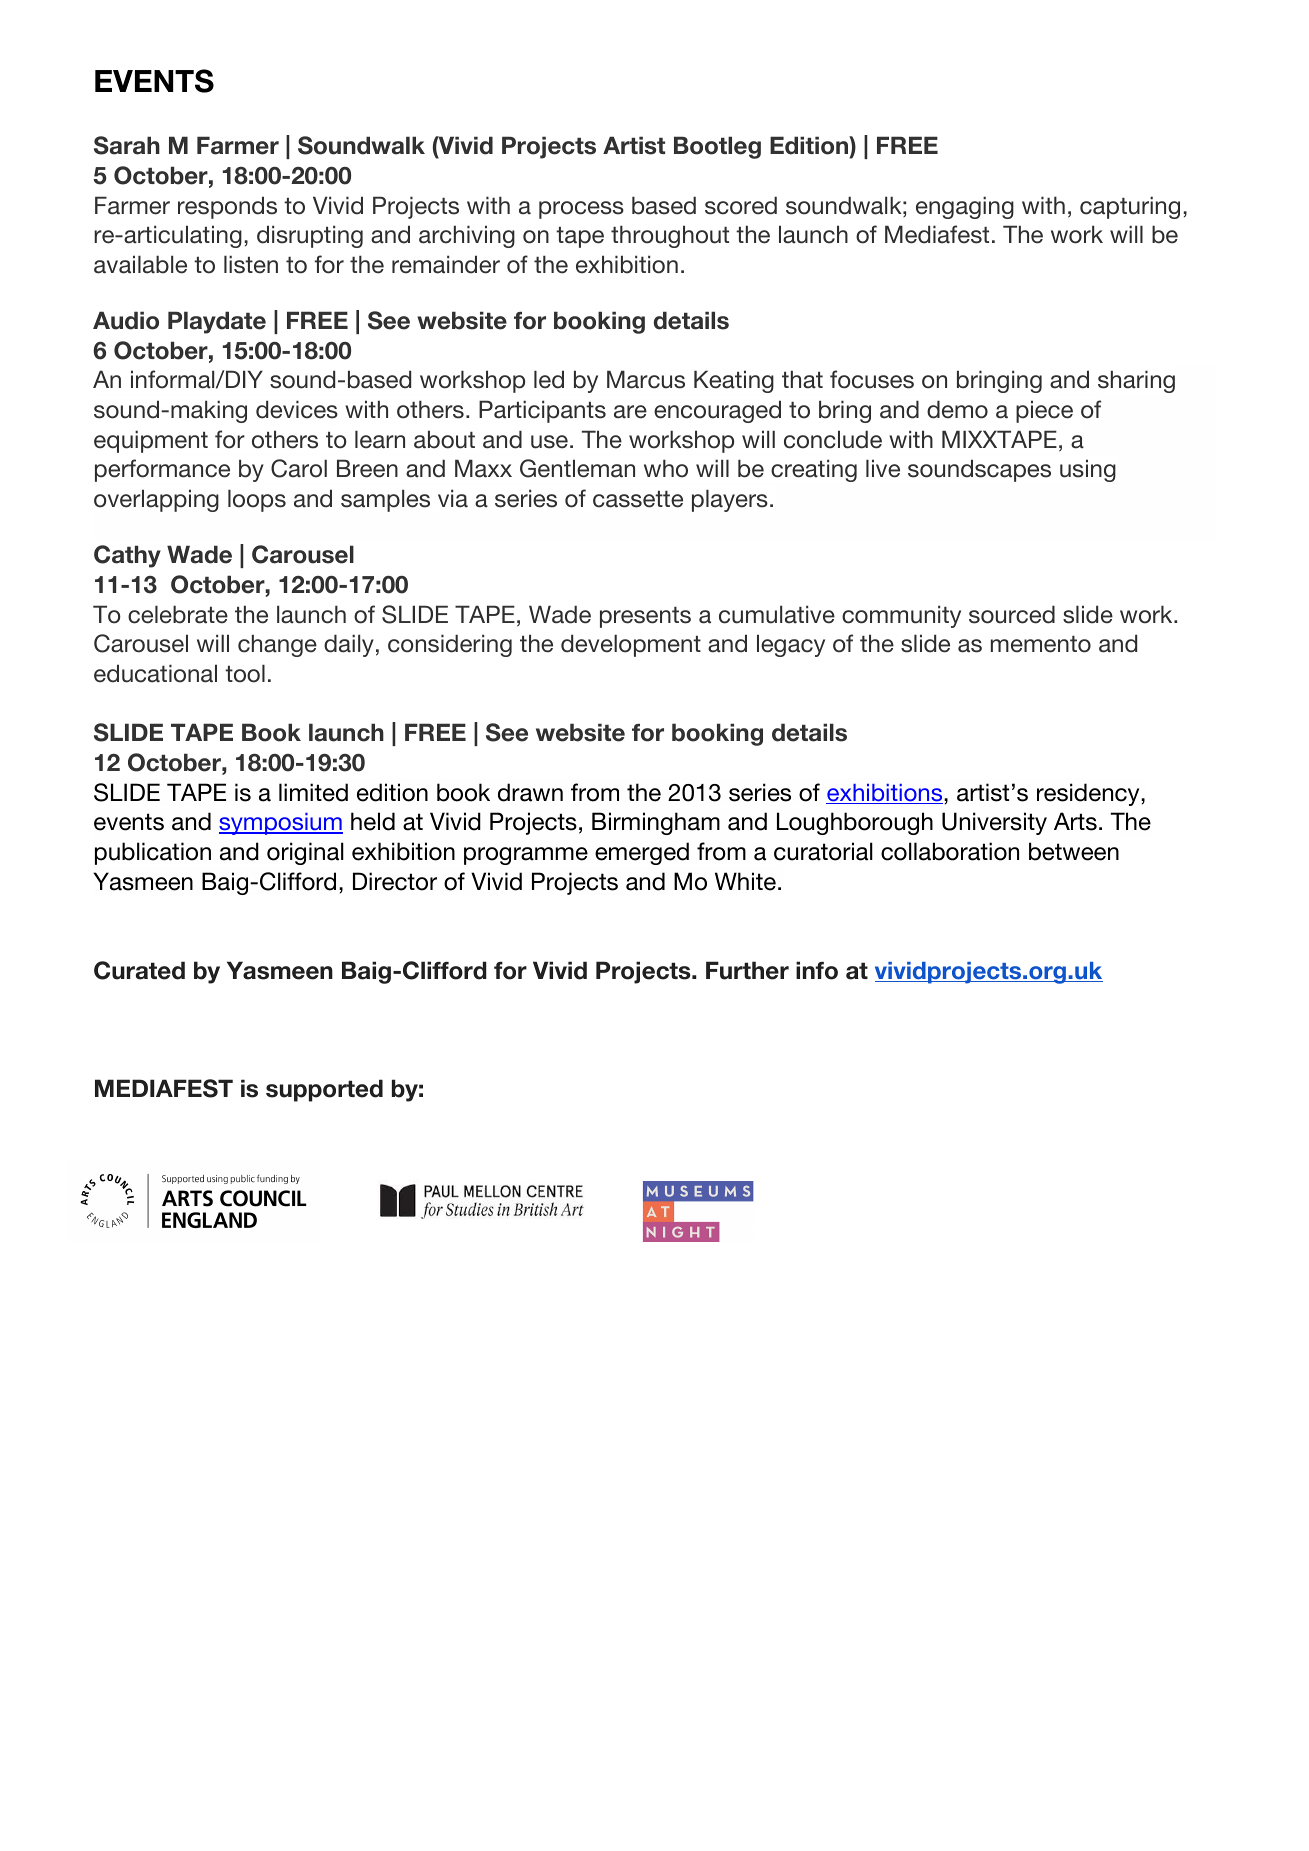  What do you see at coordinates (1012, 614) in the page?
I see `sourced` at bounding box center [1012, 614].
